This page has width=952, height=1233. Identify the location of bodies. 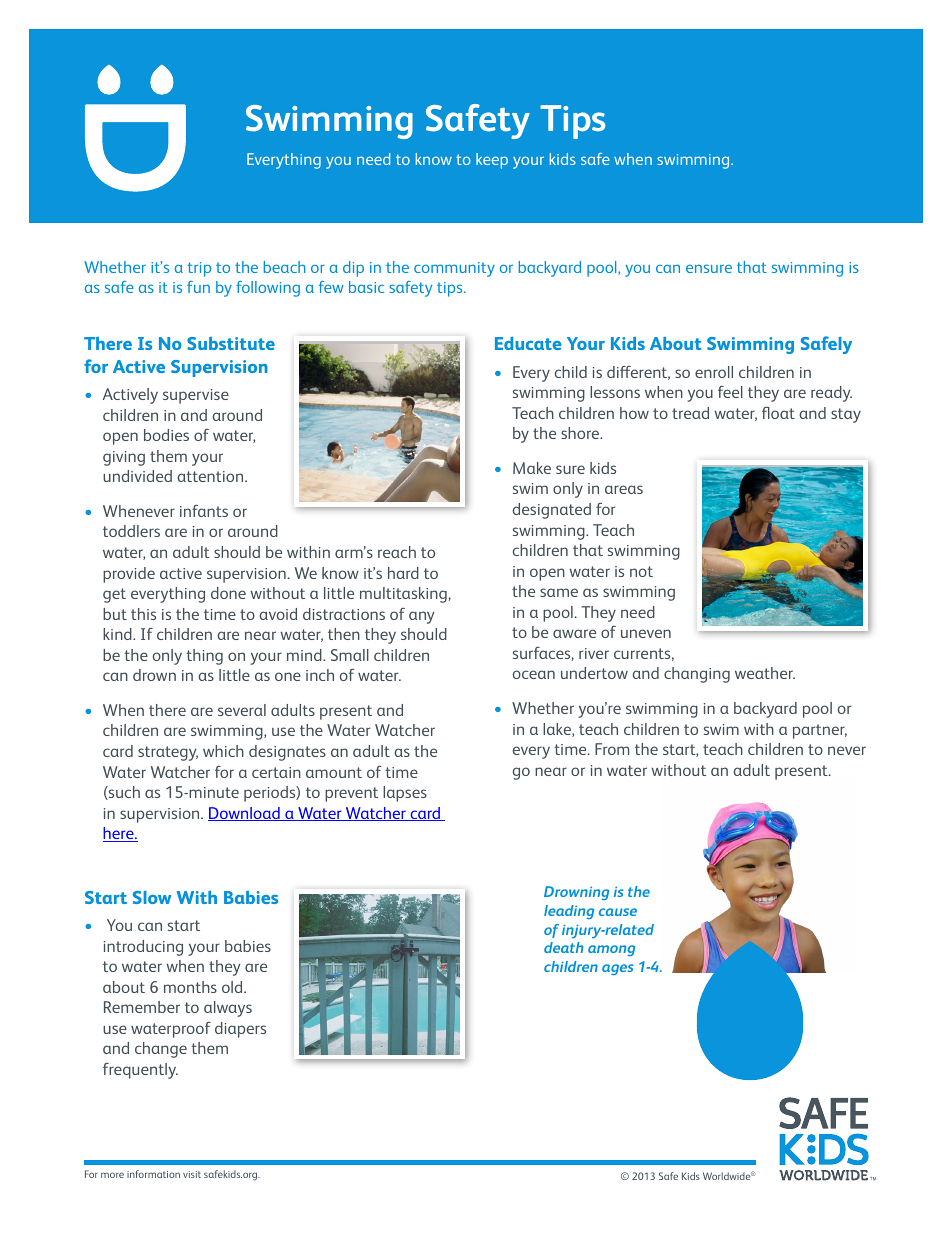
(166, 435).
